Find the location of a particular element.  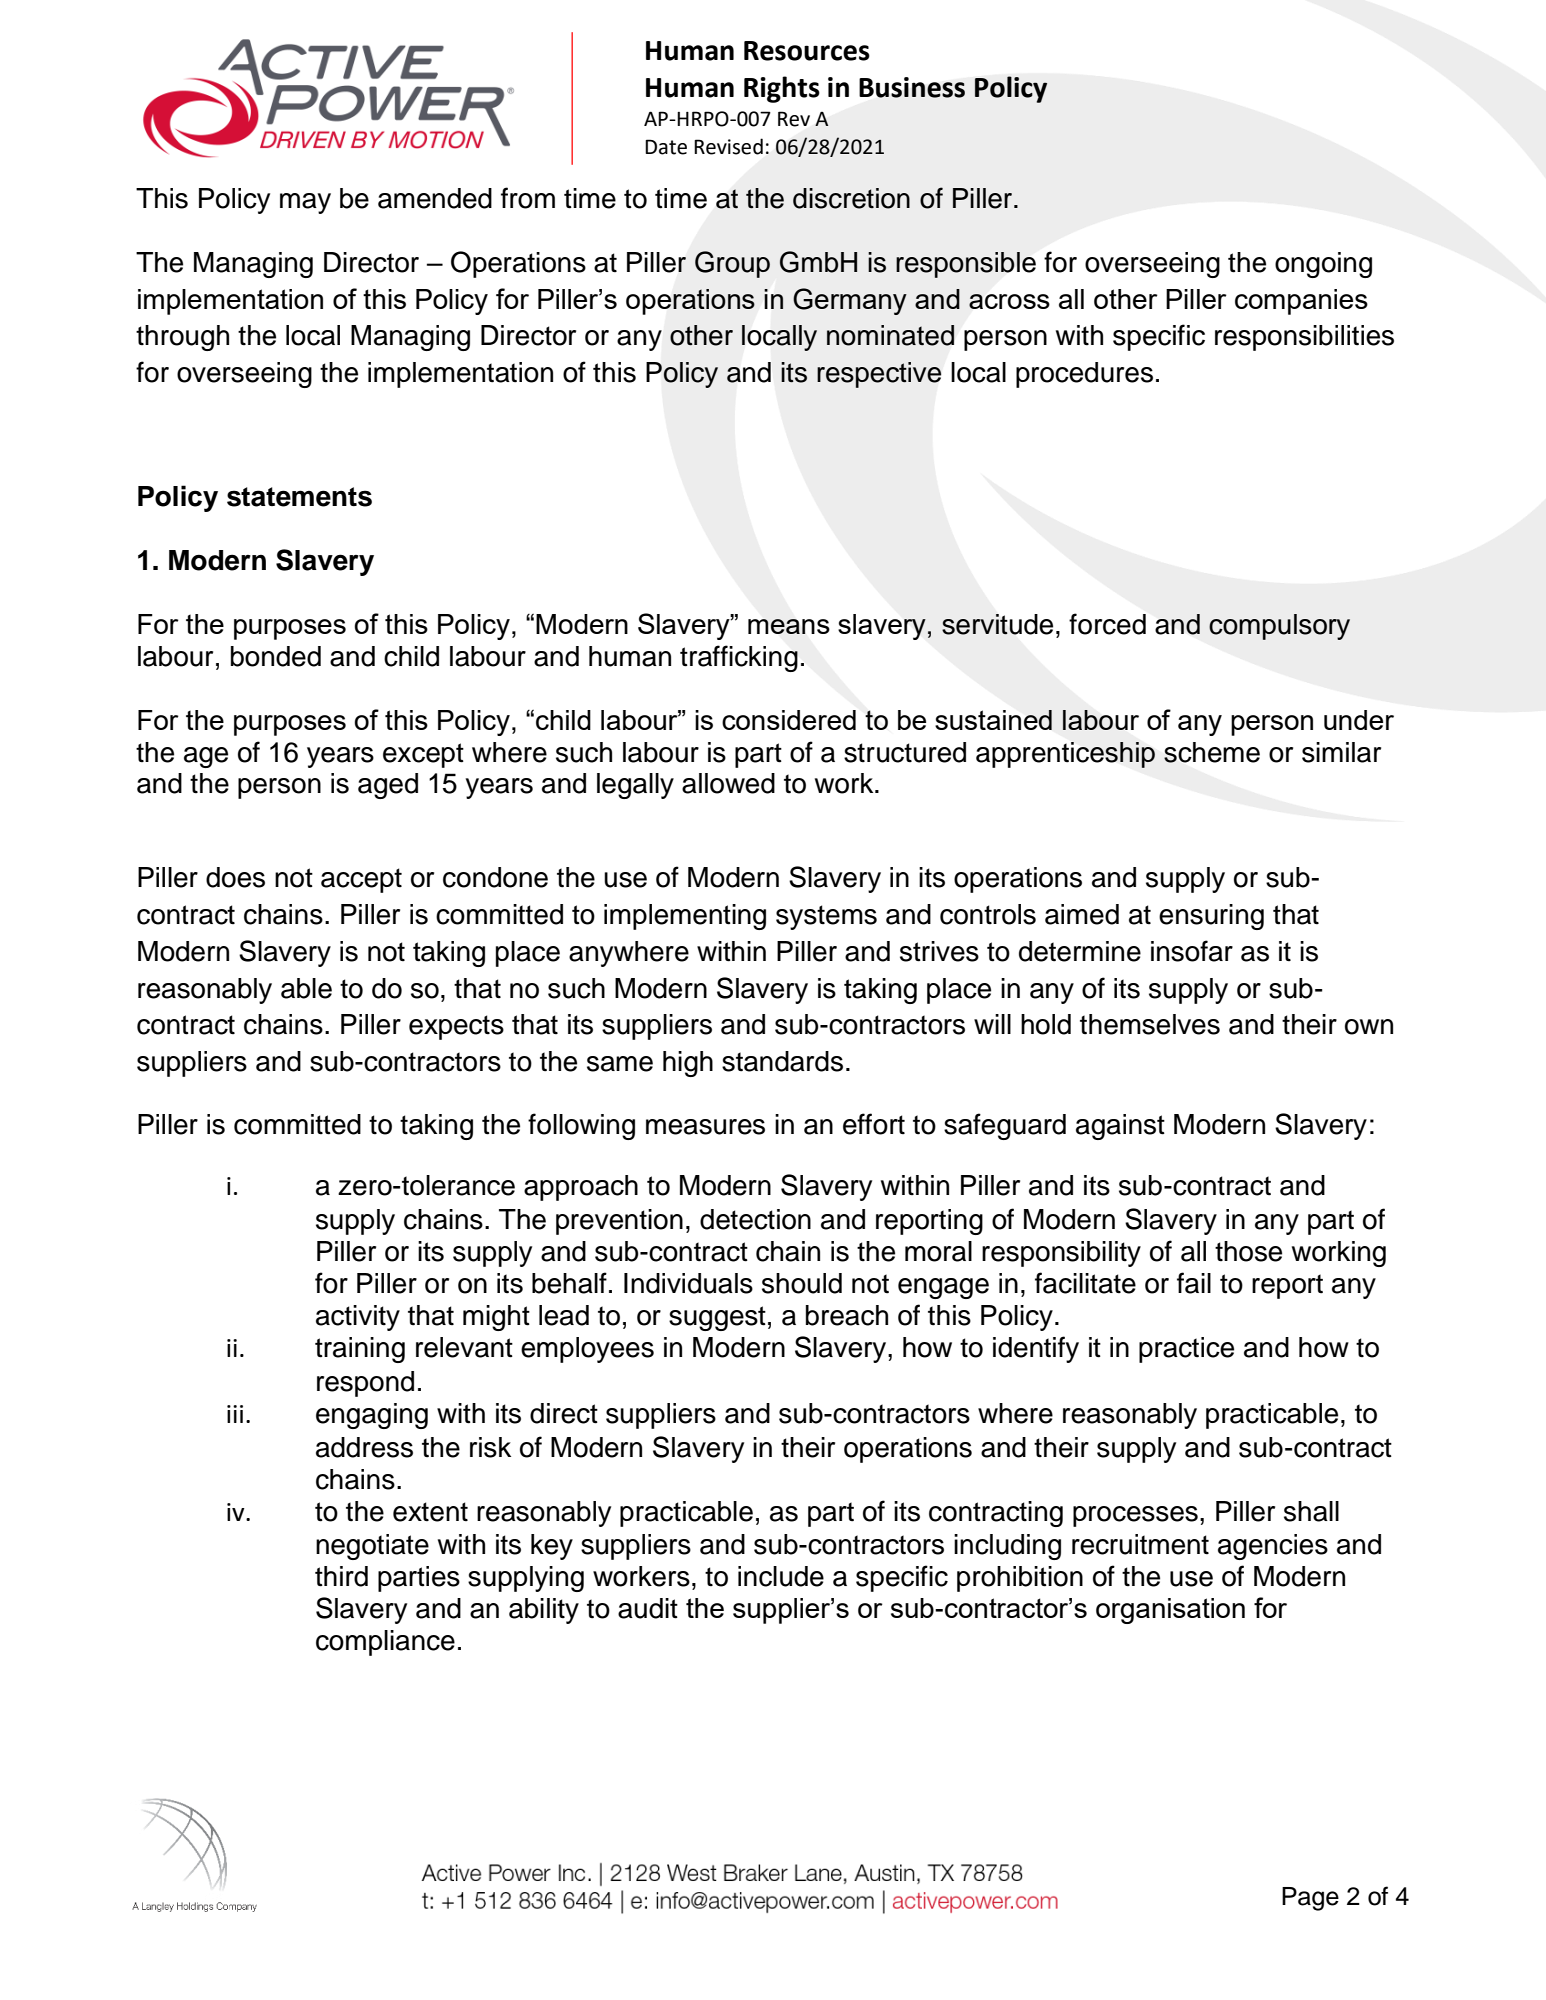

ongoing is located at coordinates (1323, 265).
